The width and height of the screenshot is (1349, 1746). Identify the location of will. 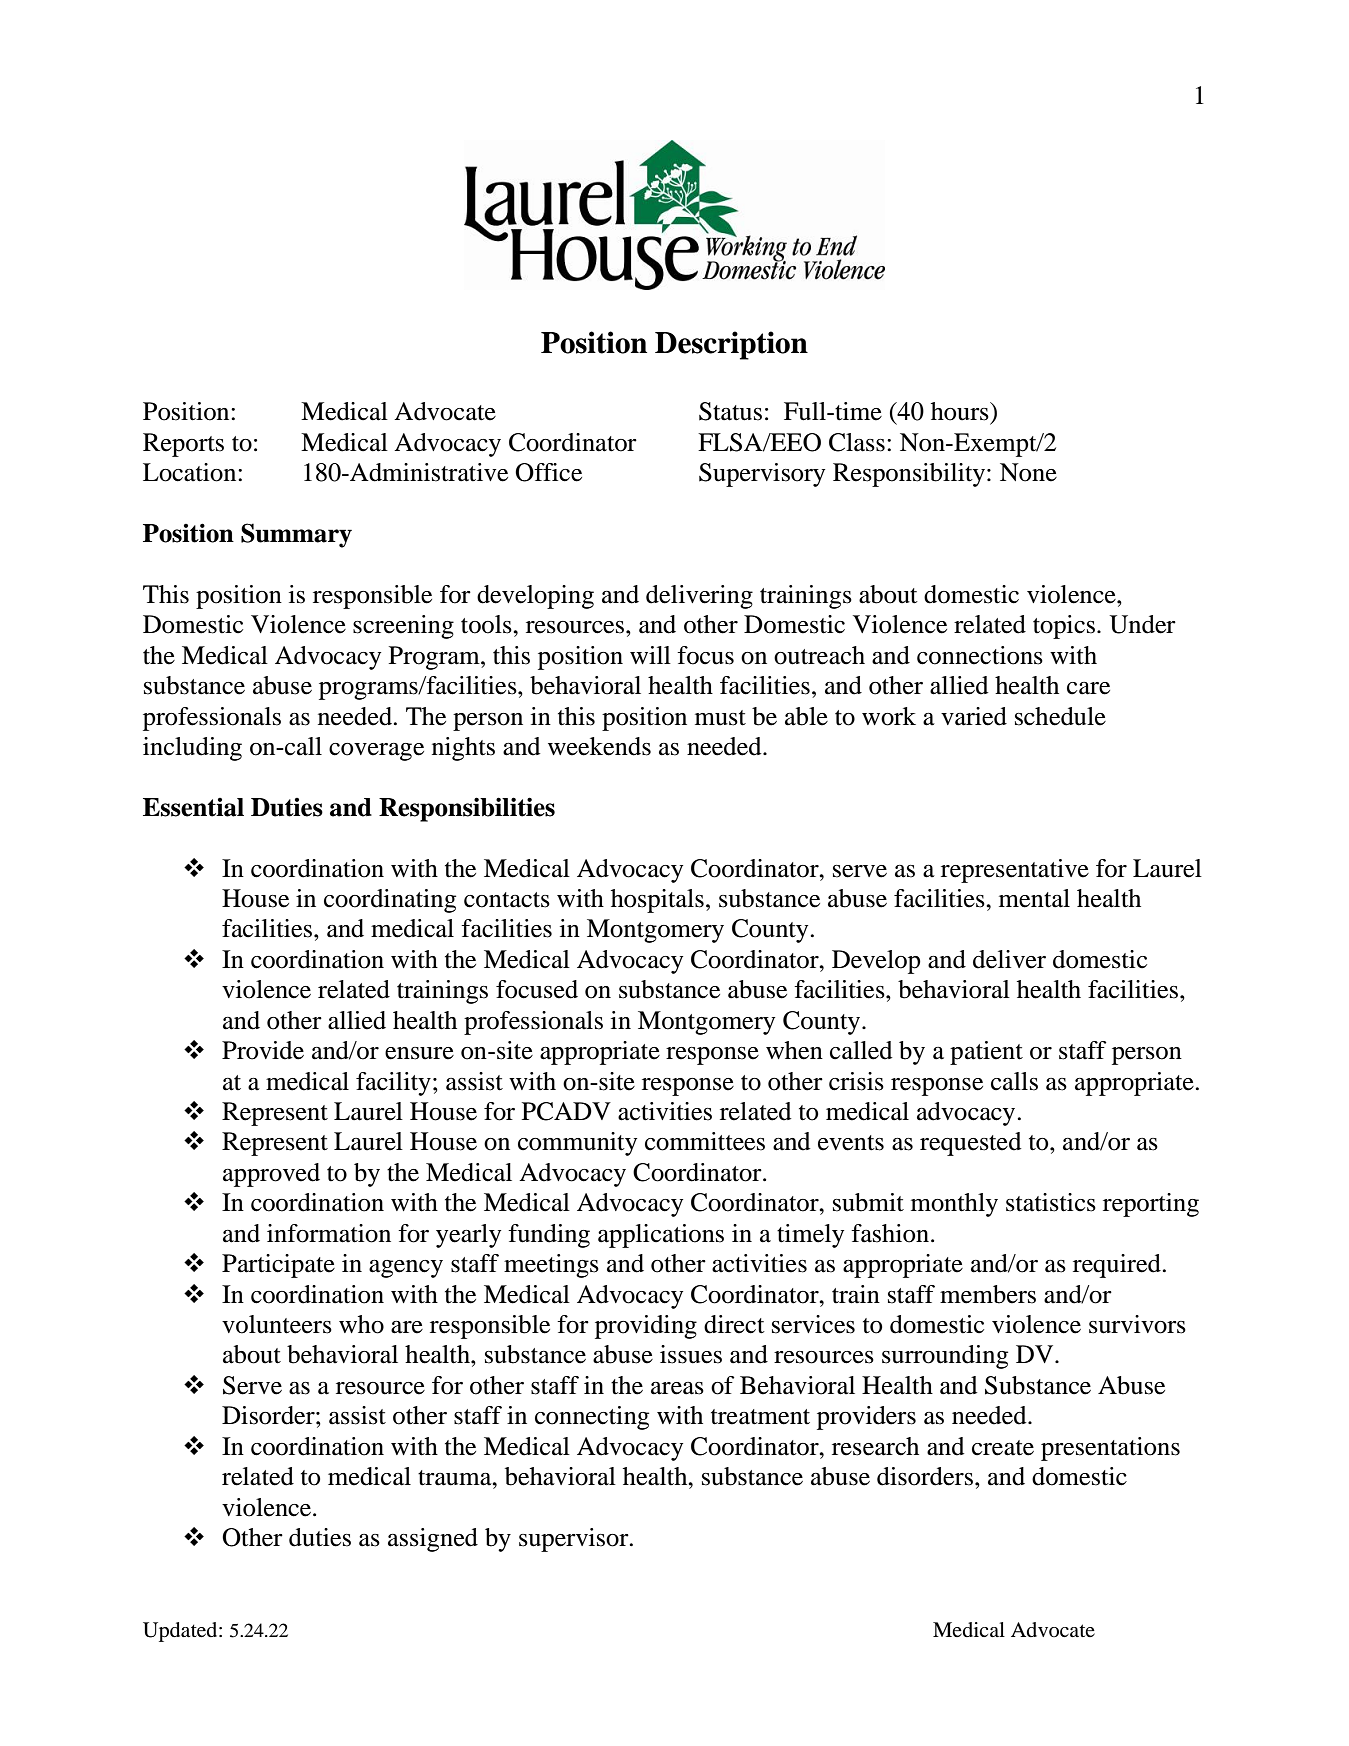
(650, 655).
